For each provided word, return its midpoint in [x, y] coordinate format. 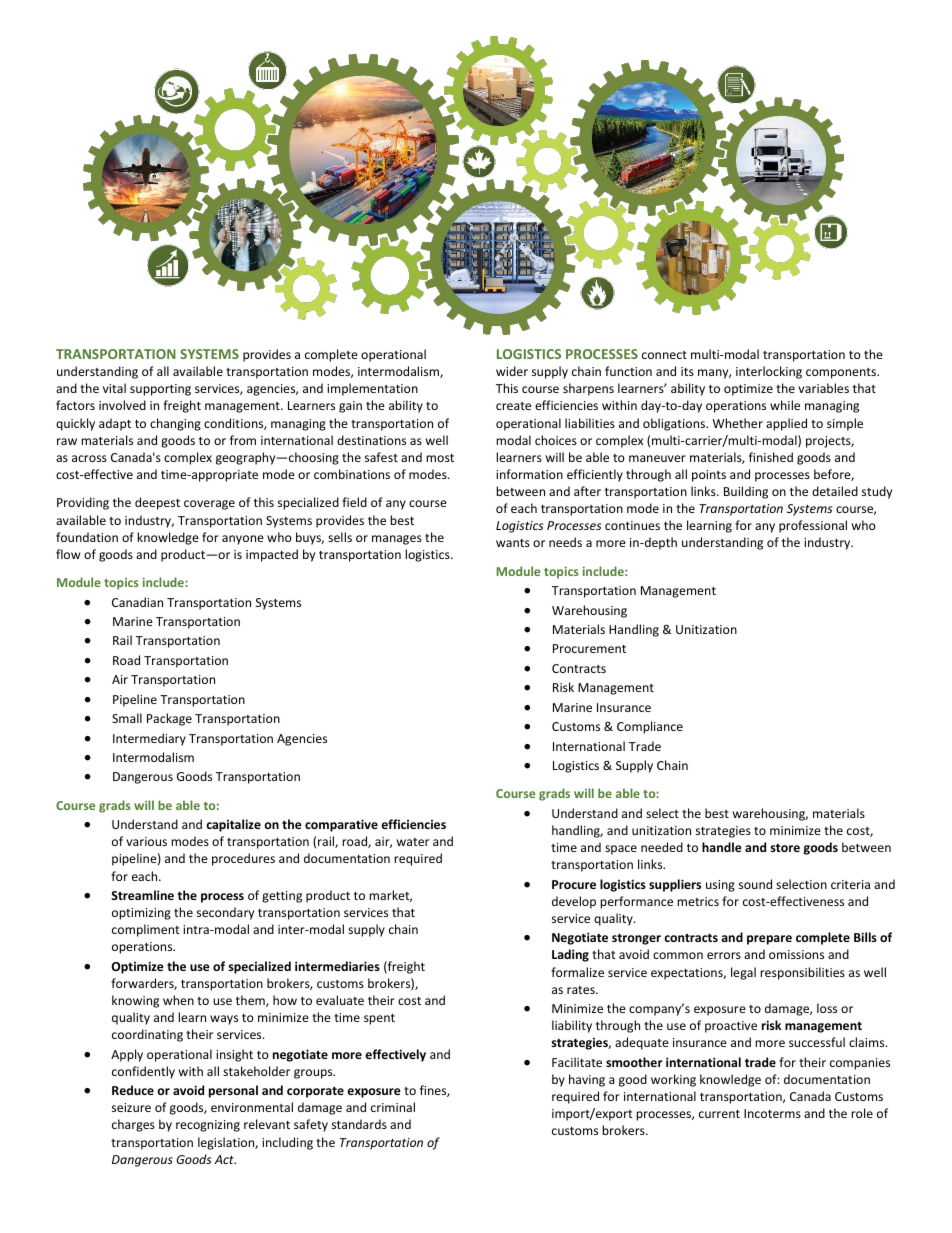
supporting [160, 390]
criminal [393, 1107]
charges [133, 1125]
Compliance [650, 727]
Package [169, 719]
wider [512, 371]
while [785, 405]
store [785, 848]
